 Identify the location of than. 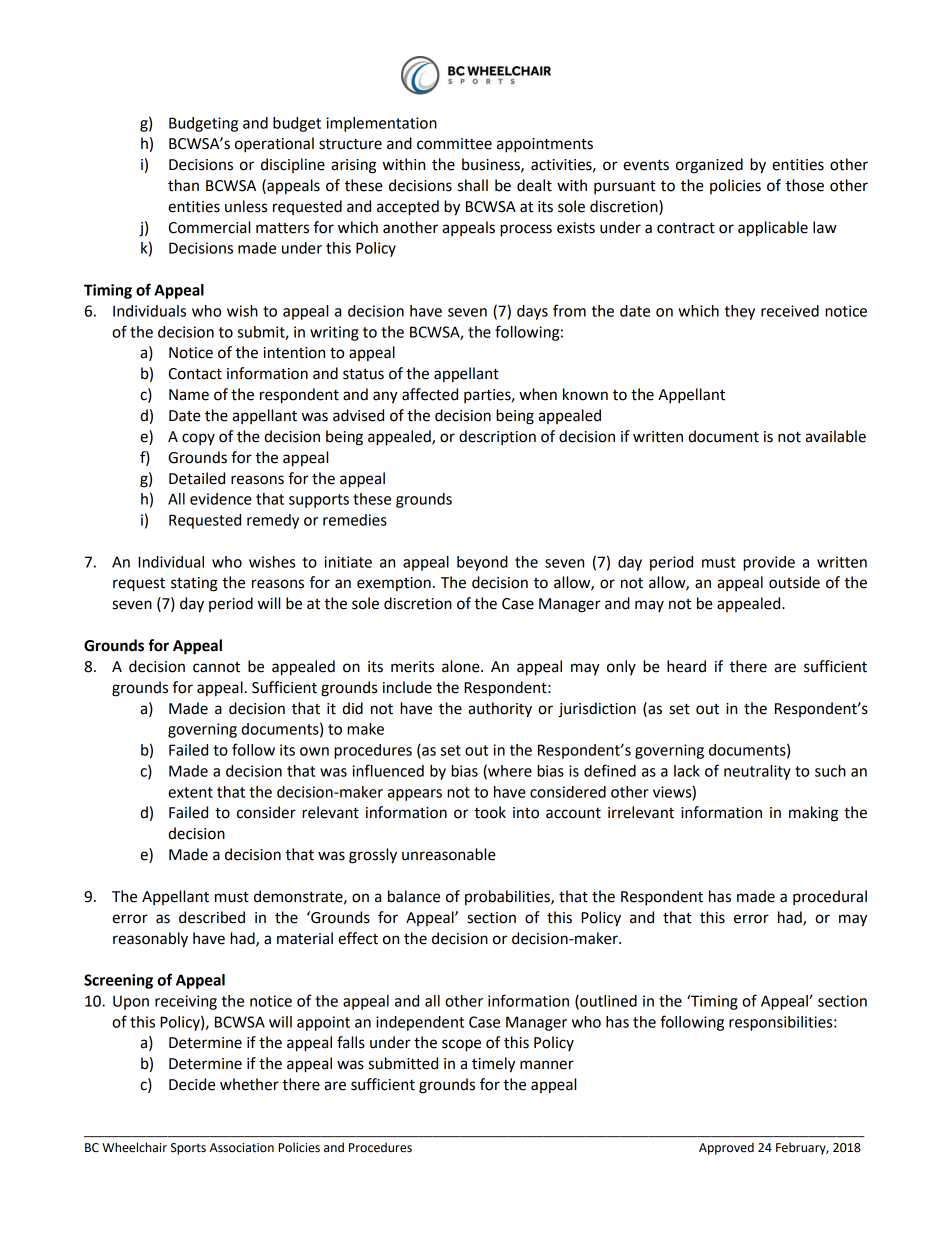
(183, 185).
